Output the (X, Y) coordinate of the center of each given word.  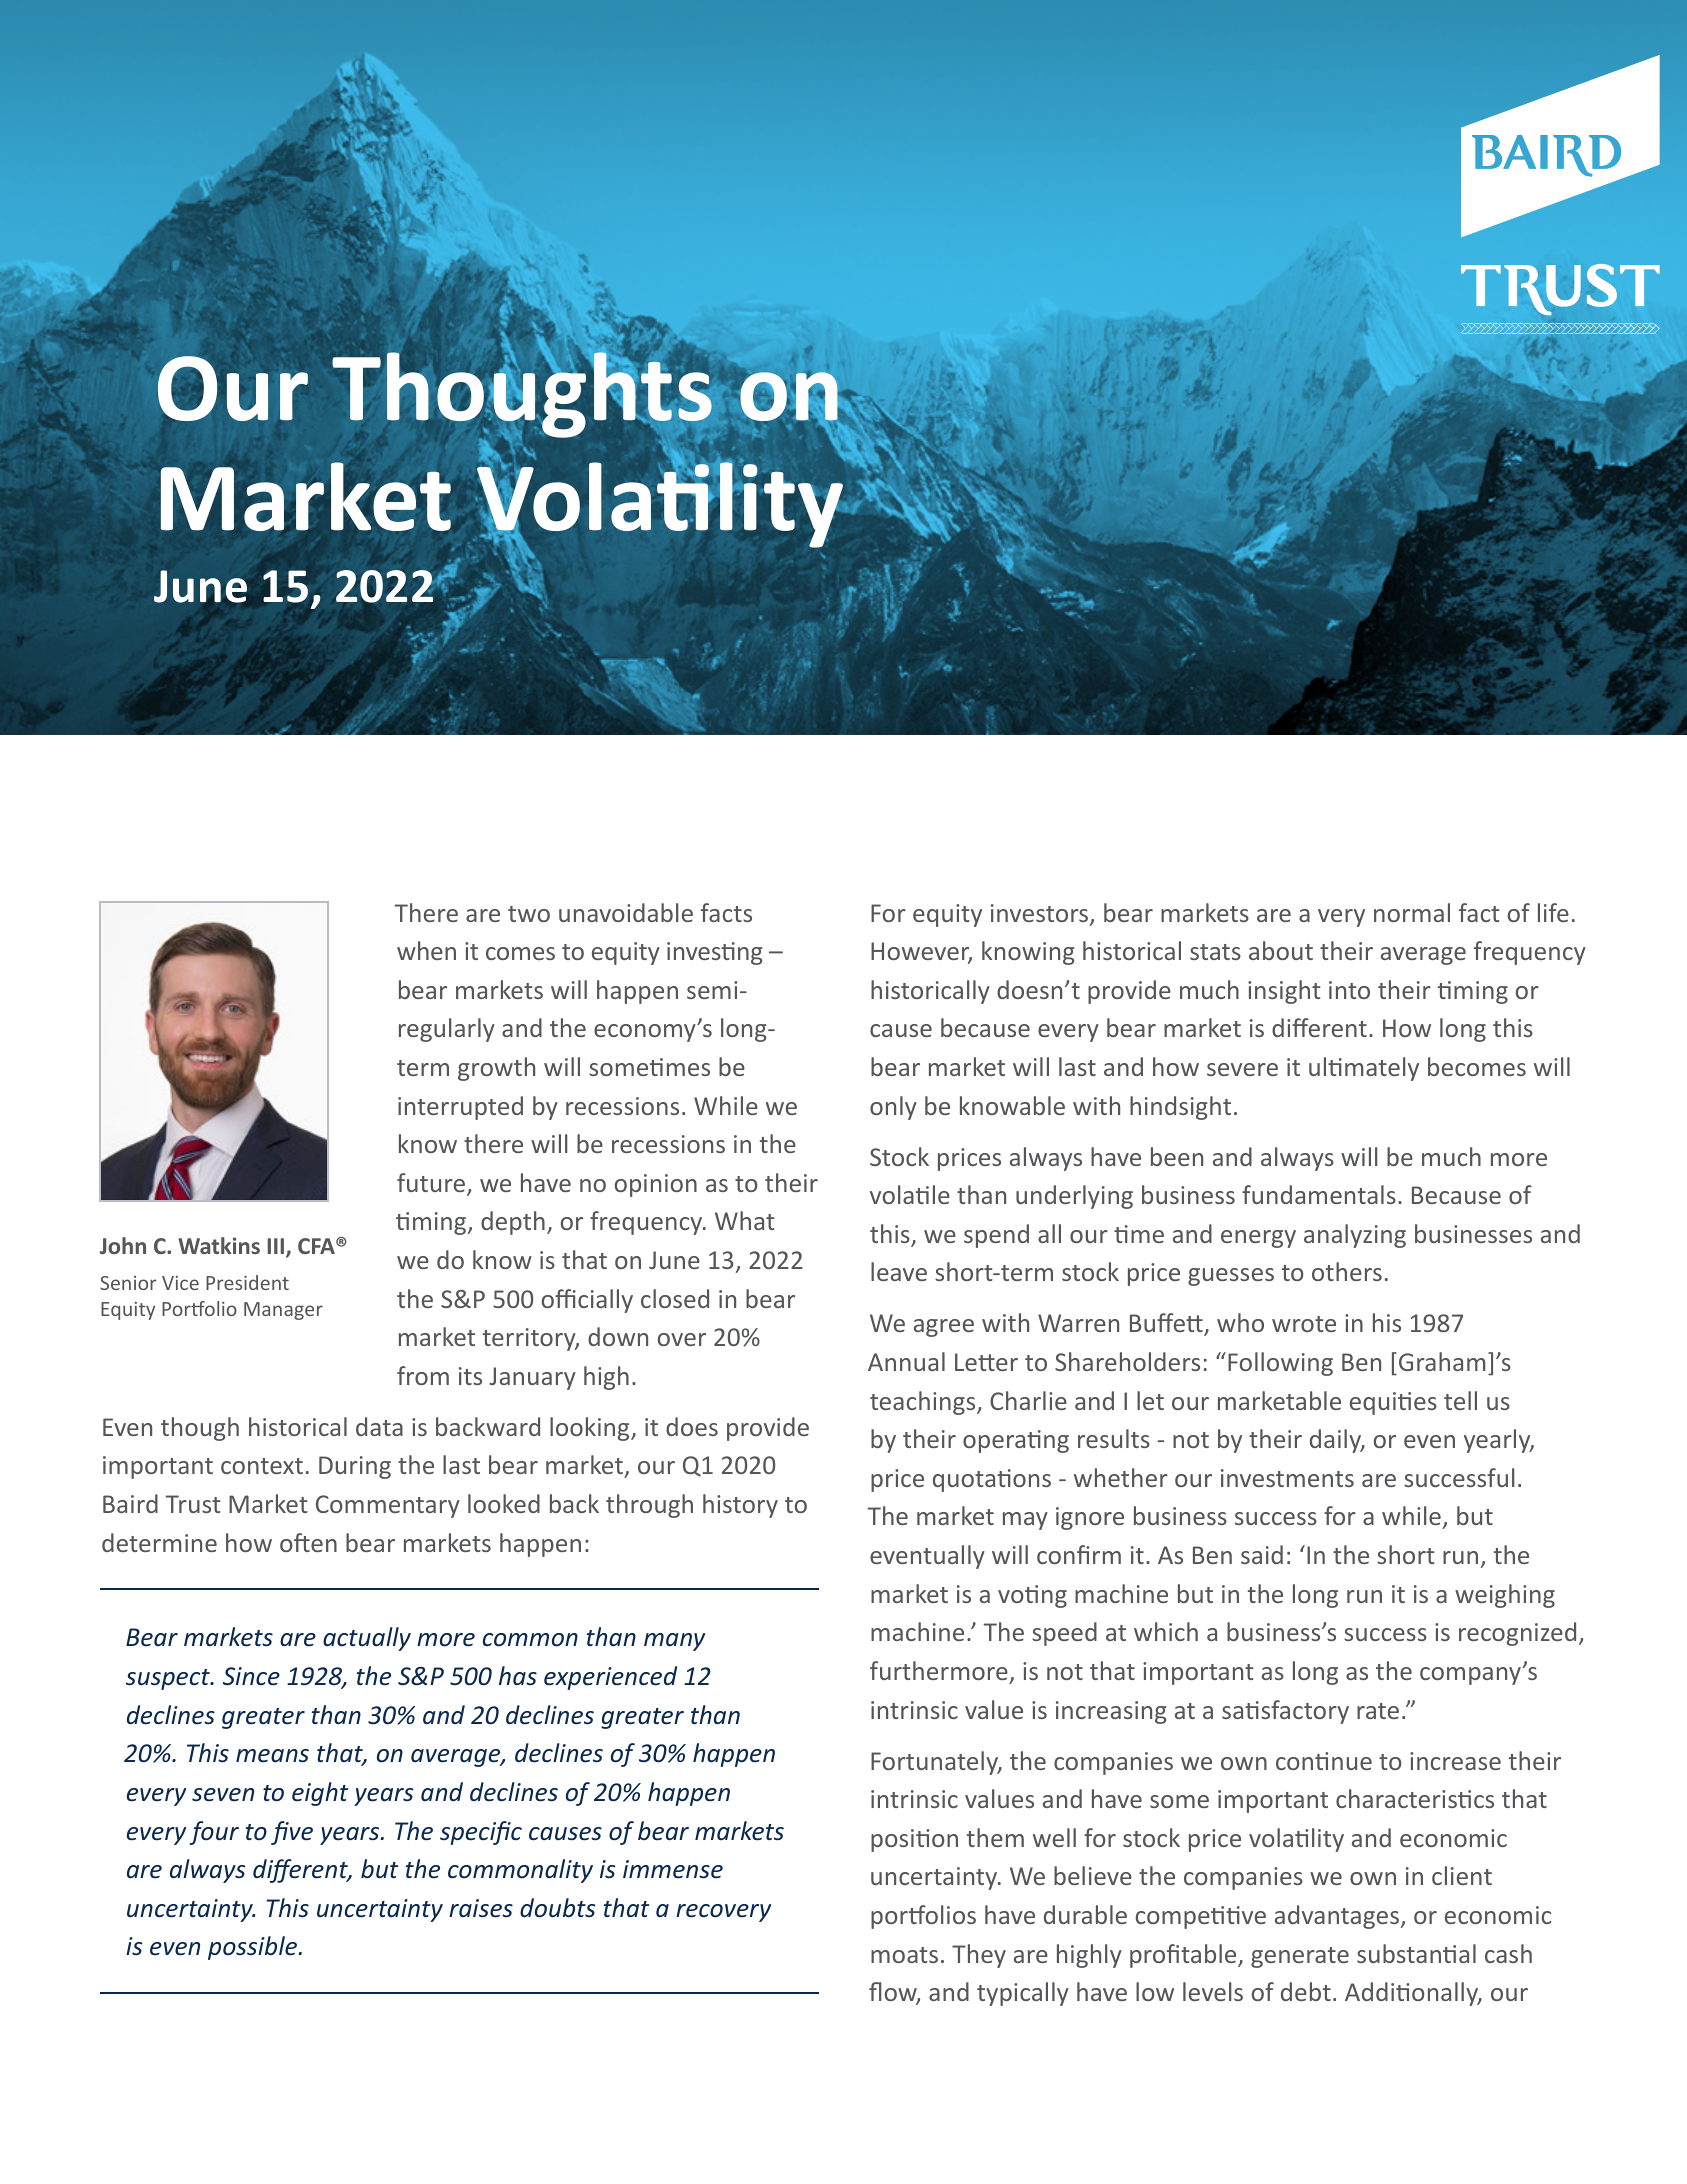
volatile (910, 1194)
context (262, 1466)
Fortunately (936, 1763)
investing (715, 953)
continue (1324, 1761)
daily (1337, 1441)
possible (254, 1948)
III (277, 1247)
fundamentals (1319, 1194)
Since (251, 1676)
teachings (924, 1403)
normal (1412, 912)
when (426, 950)
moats (904, 1955)
